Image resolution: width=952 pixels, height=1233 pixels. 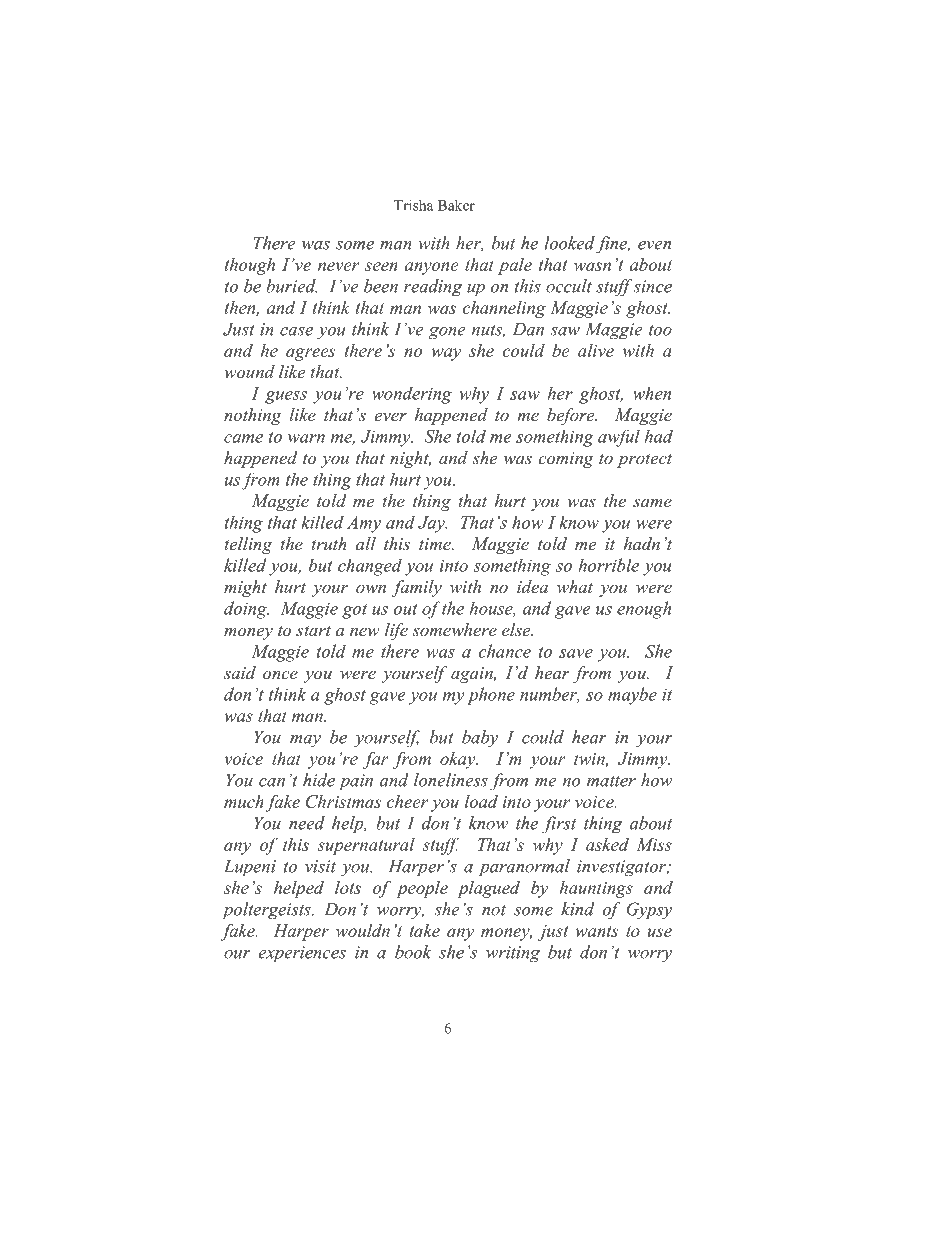 What do you see at coordinates (611, 781) in the screenshot?
I see `matter` at bounding box center [611, 781].
